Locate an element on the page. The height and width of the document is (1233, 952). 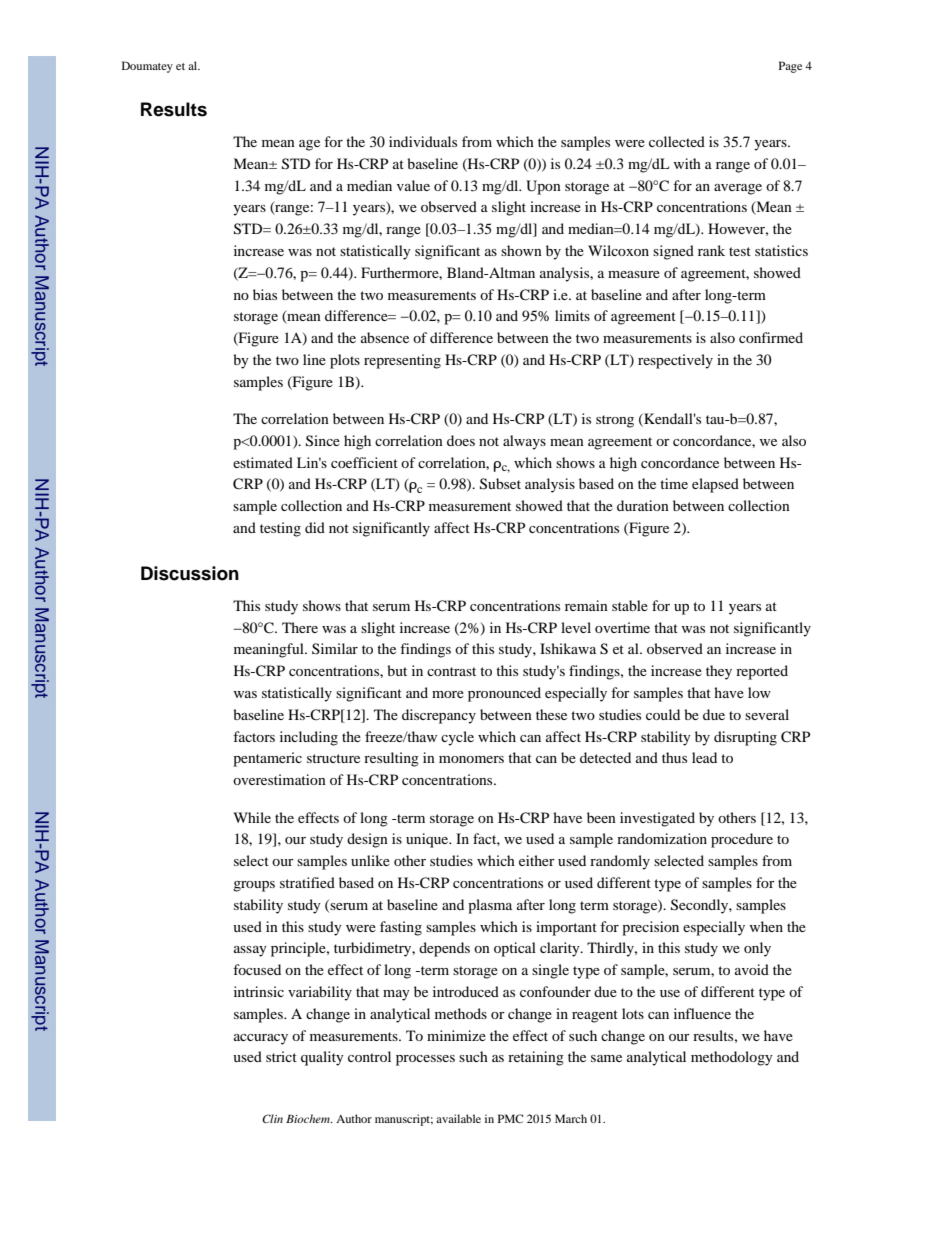
either is located at coordinates (537, 860).
